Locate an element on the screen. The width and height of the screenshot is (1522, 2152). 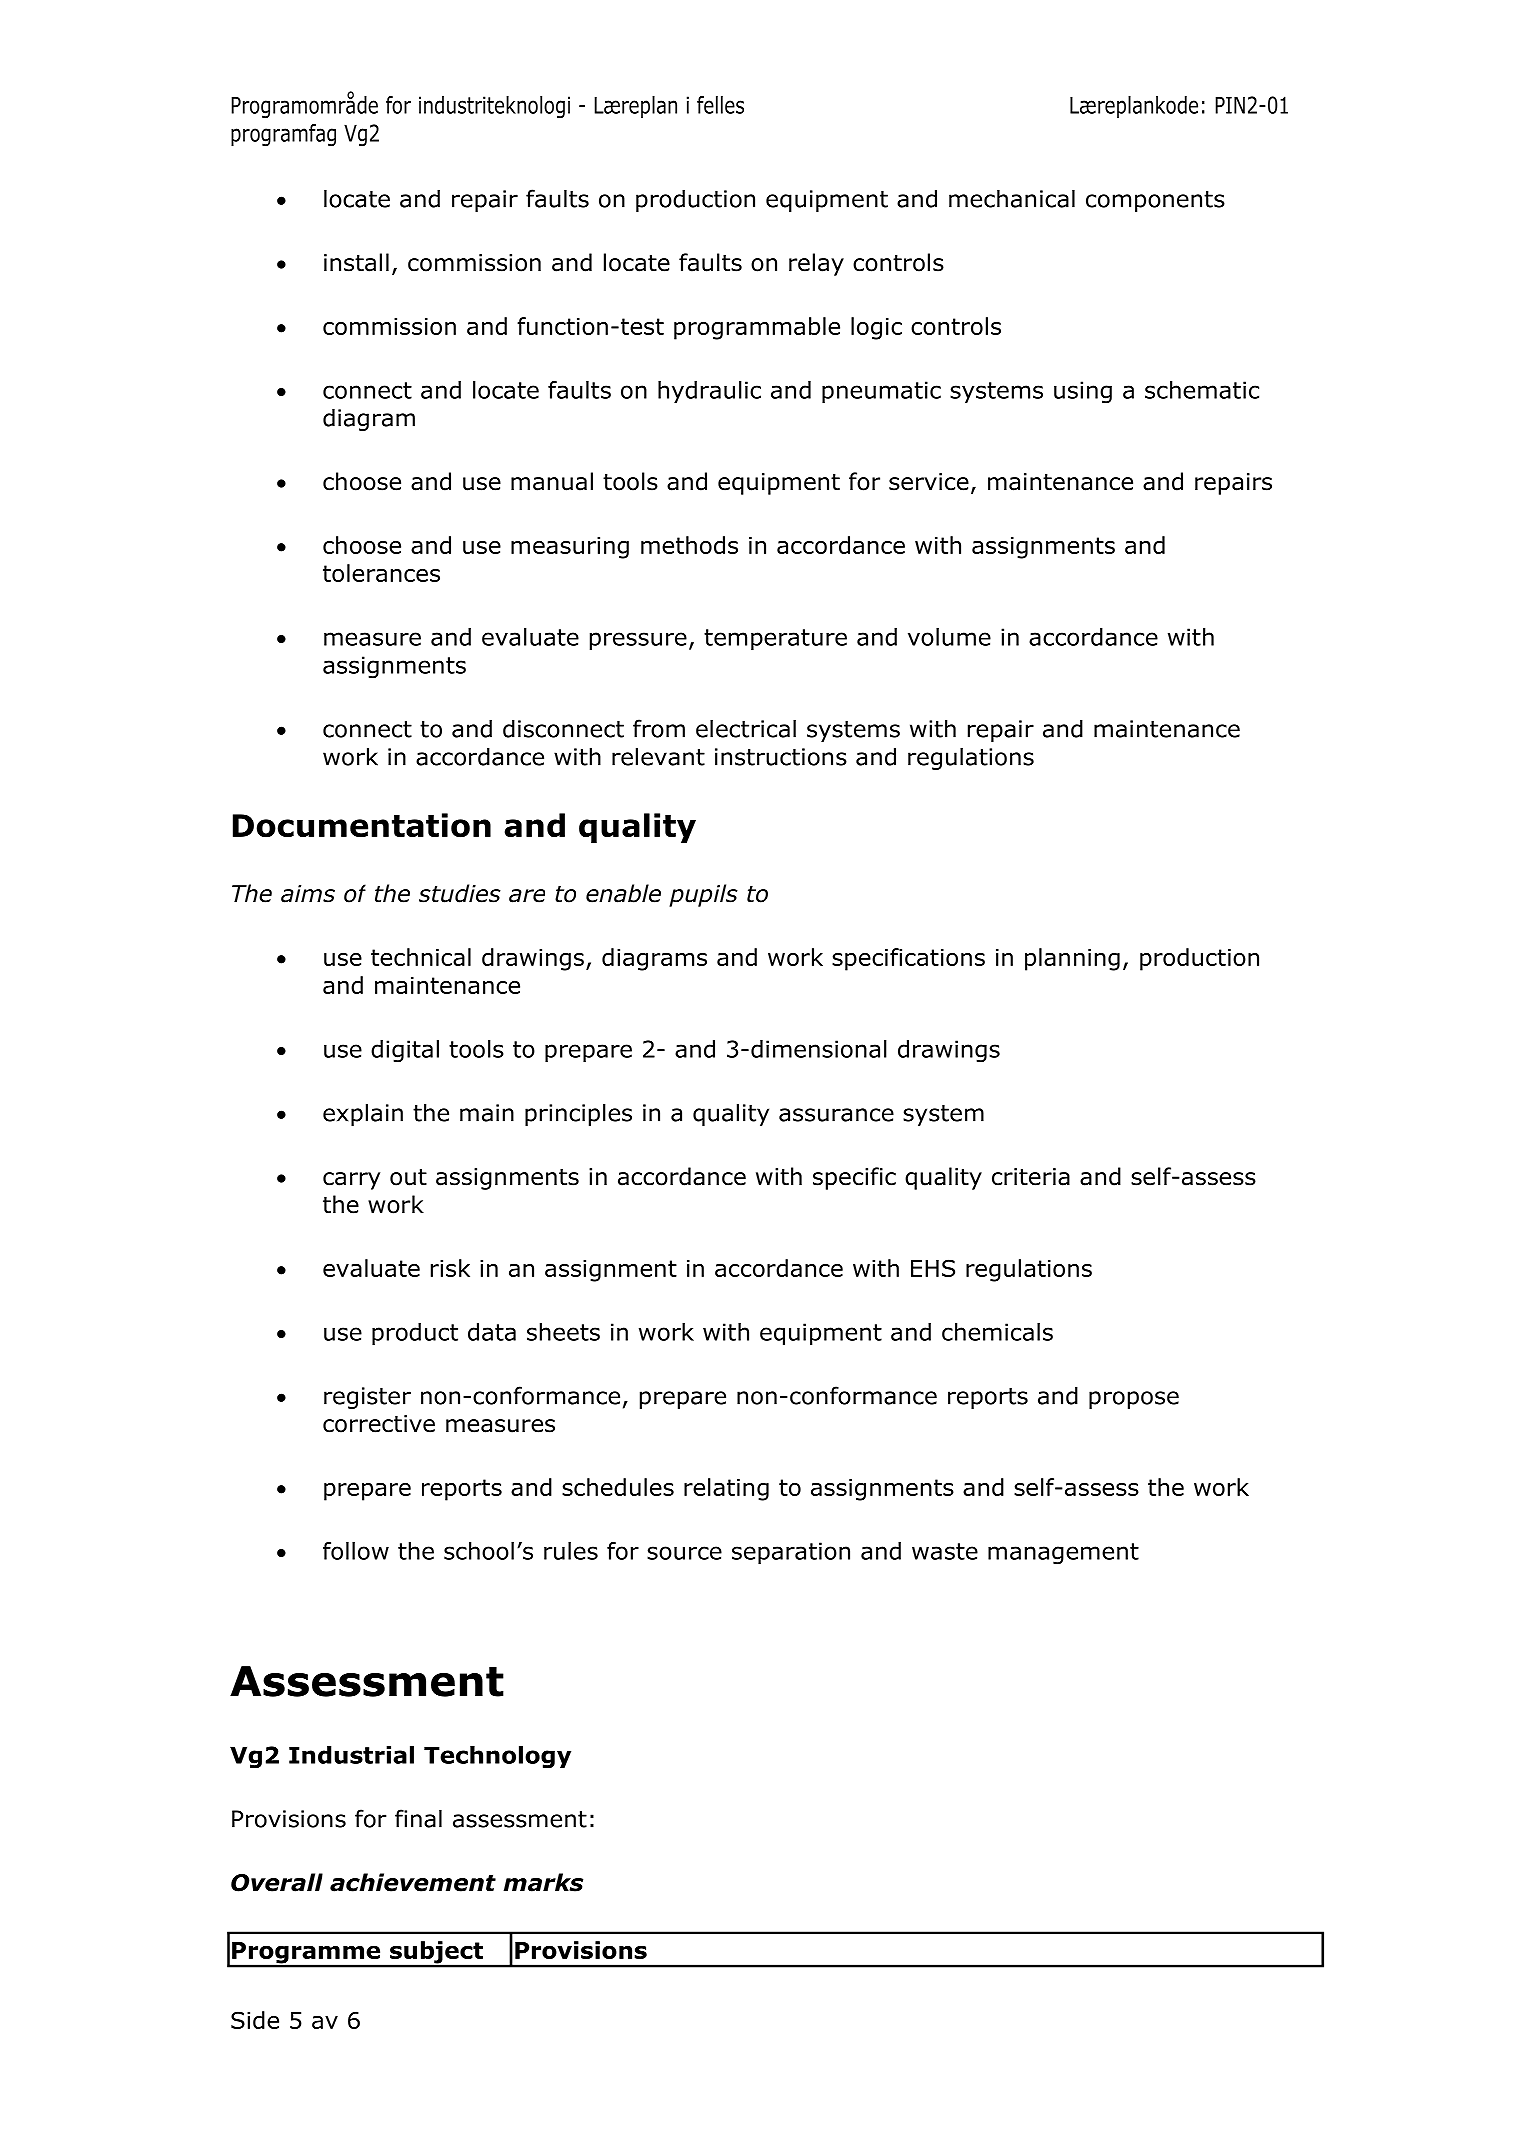
programmable is located at coordinates (757, 328).
